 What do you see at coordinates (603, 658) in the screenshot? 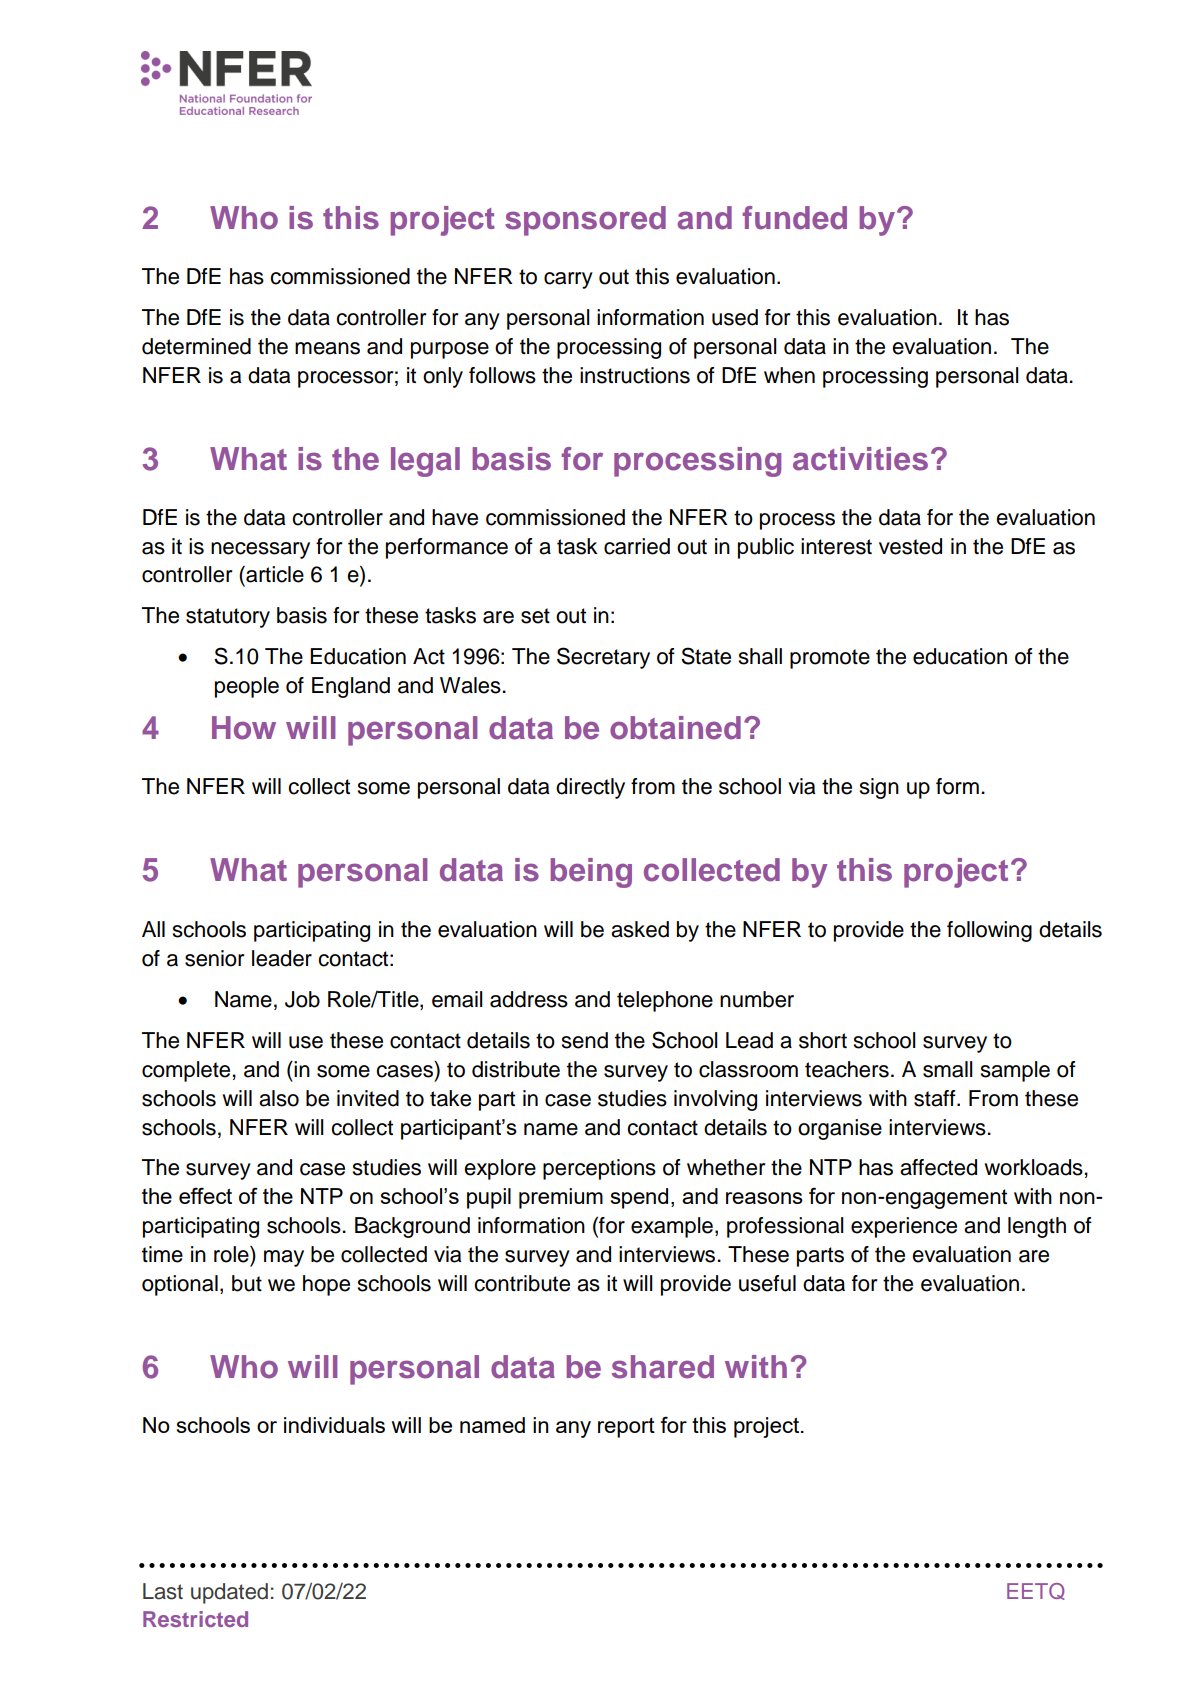
I see `Secretary` at bounding box center [603, 658].
